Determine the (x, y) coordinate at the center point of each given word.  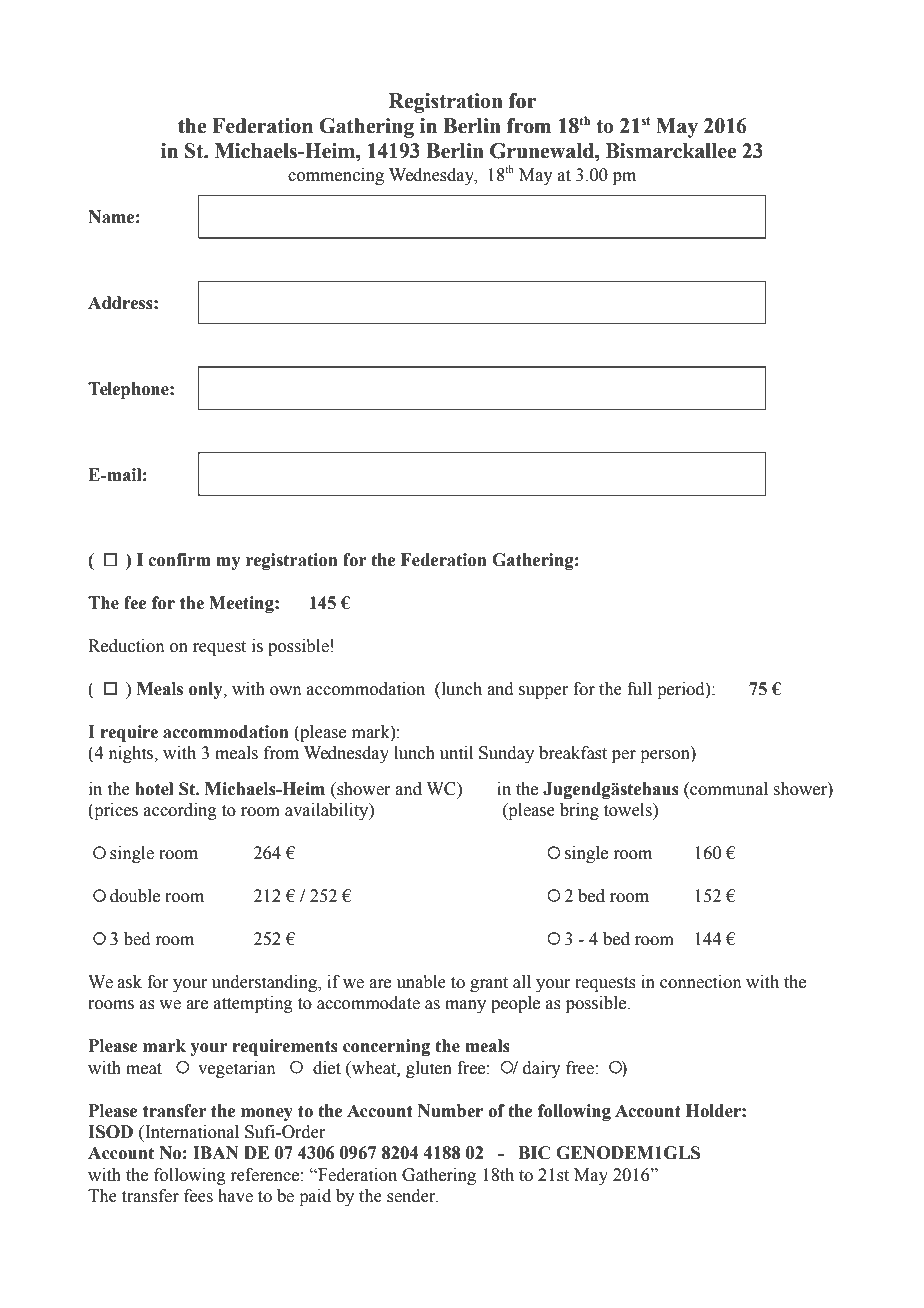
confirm (179, 560)
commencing (336, 176)
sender (412, 1196)
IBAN (216, 1152)
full (639, 689)
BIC (534, 1153)
